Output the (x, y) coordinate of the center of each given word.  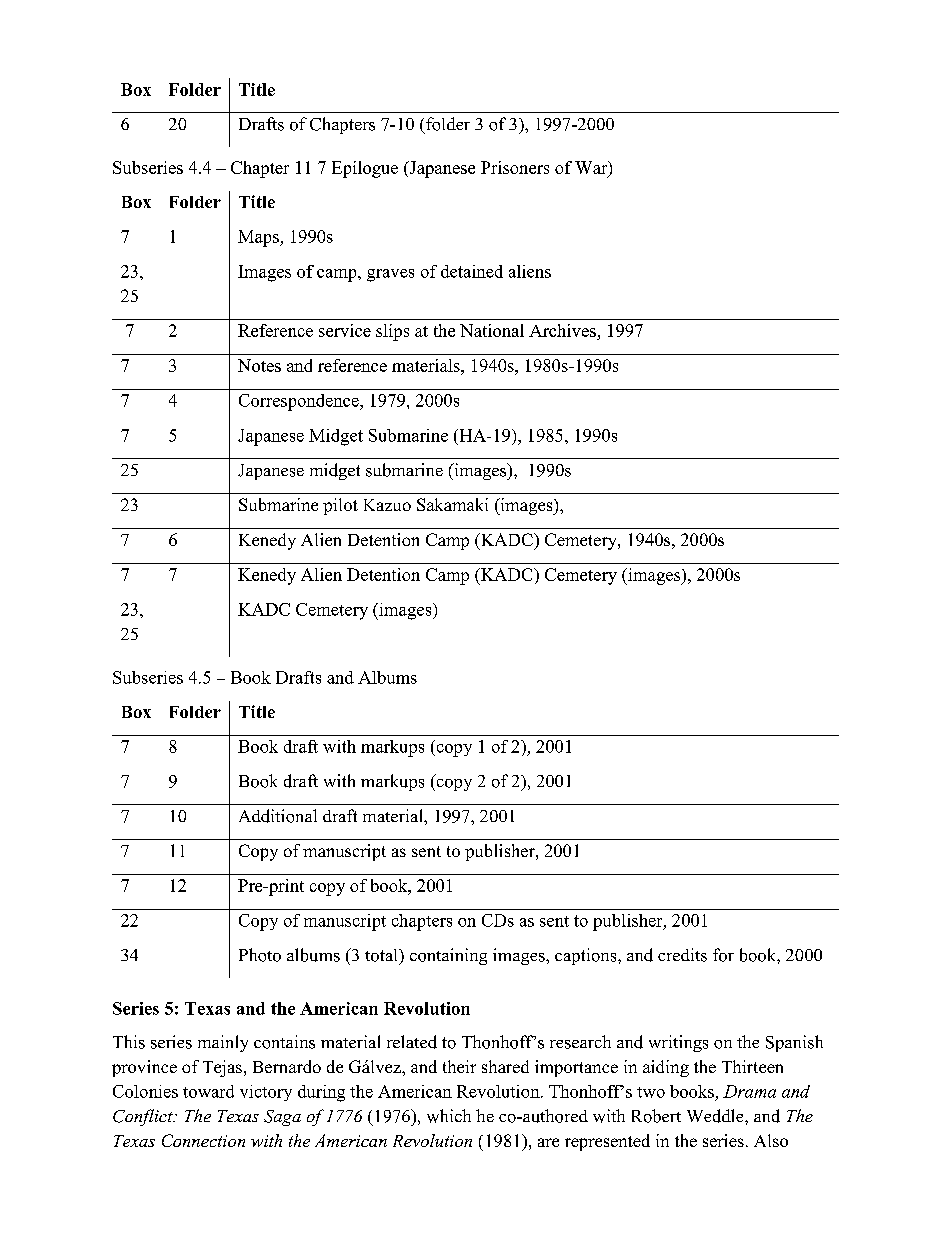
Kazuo (387, 505)
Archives (563, 332)
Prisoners (515, 167)
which (449, 1116)
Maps (259, 238)
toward (208, 1091)
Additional (278, 816)
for (723, 955)
